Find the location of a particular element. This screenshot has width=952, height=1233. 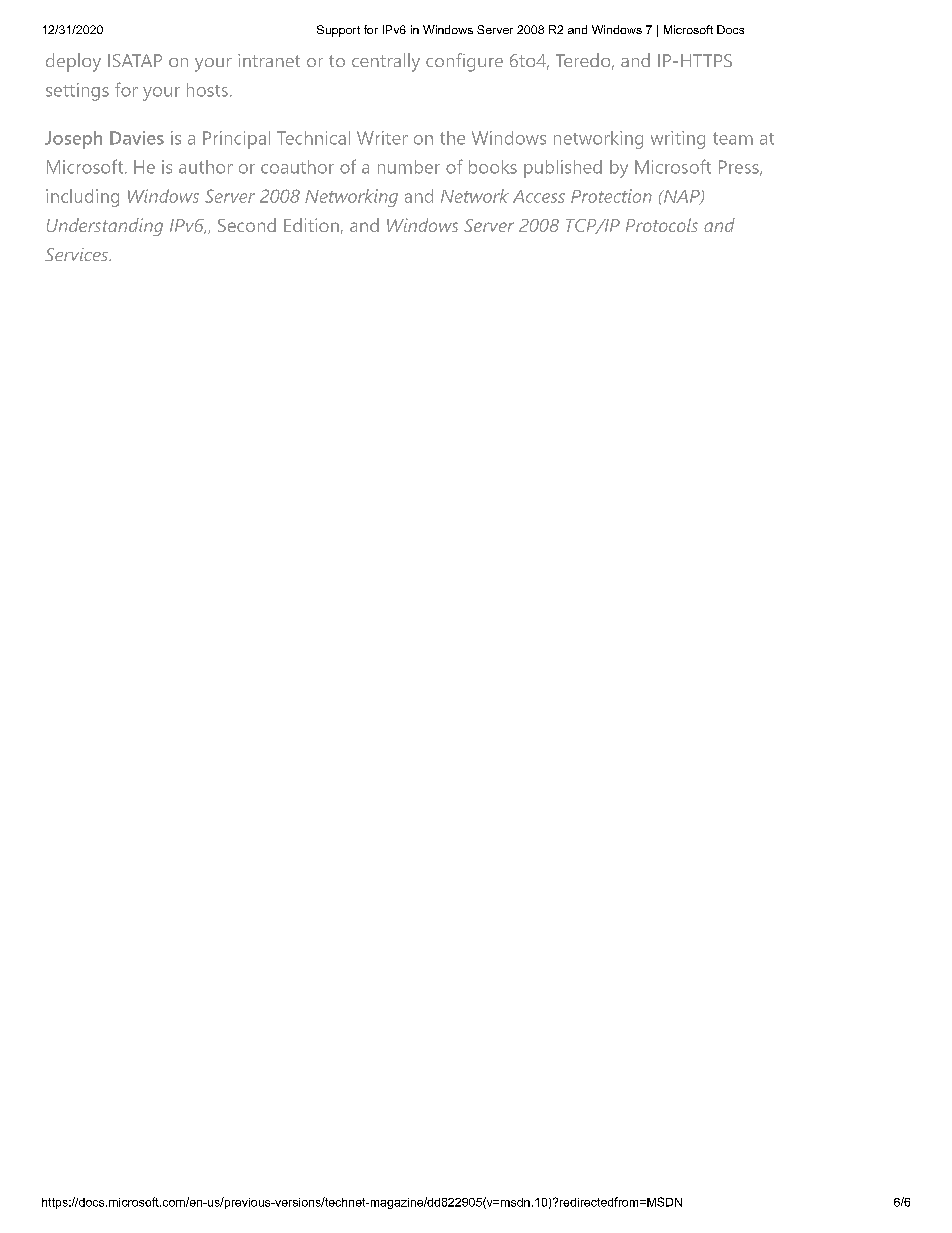

configure is located at coordinates (464, 62).
